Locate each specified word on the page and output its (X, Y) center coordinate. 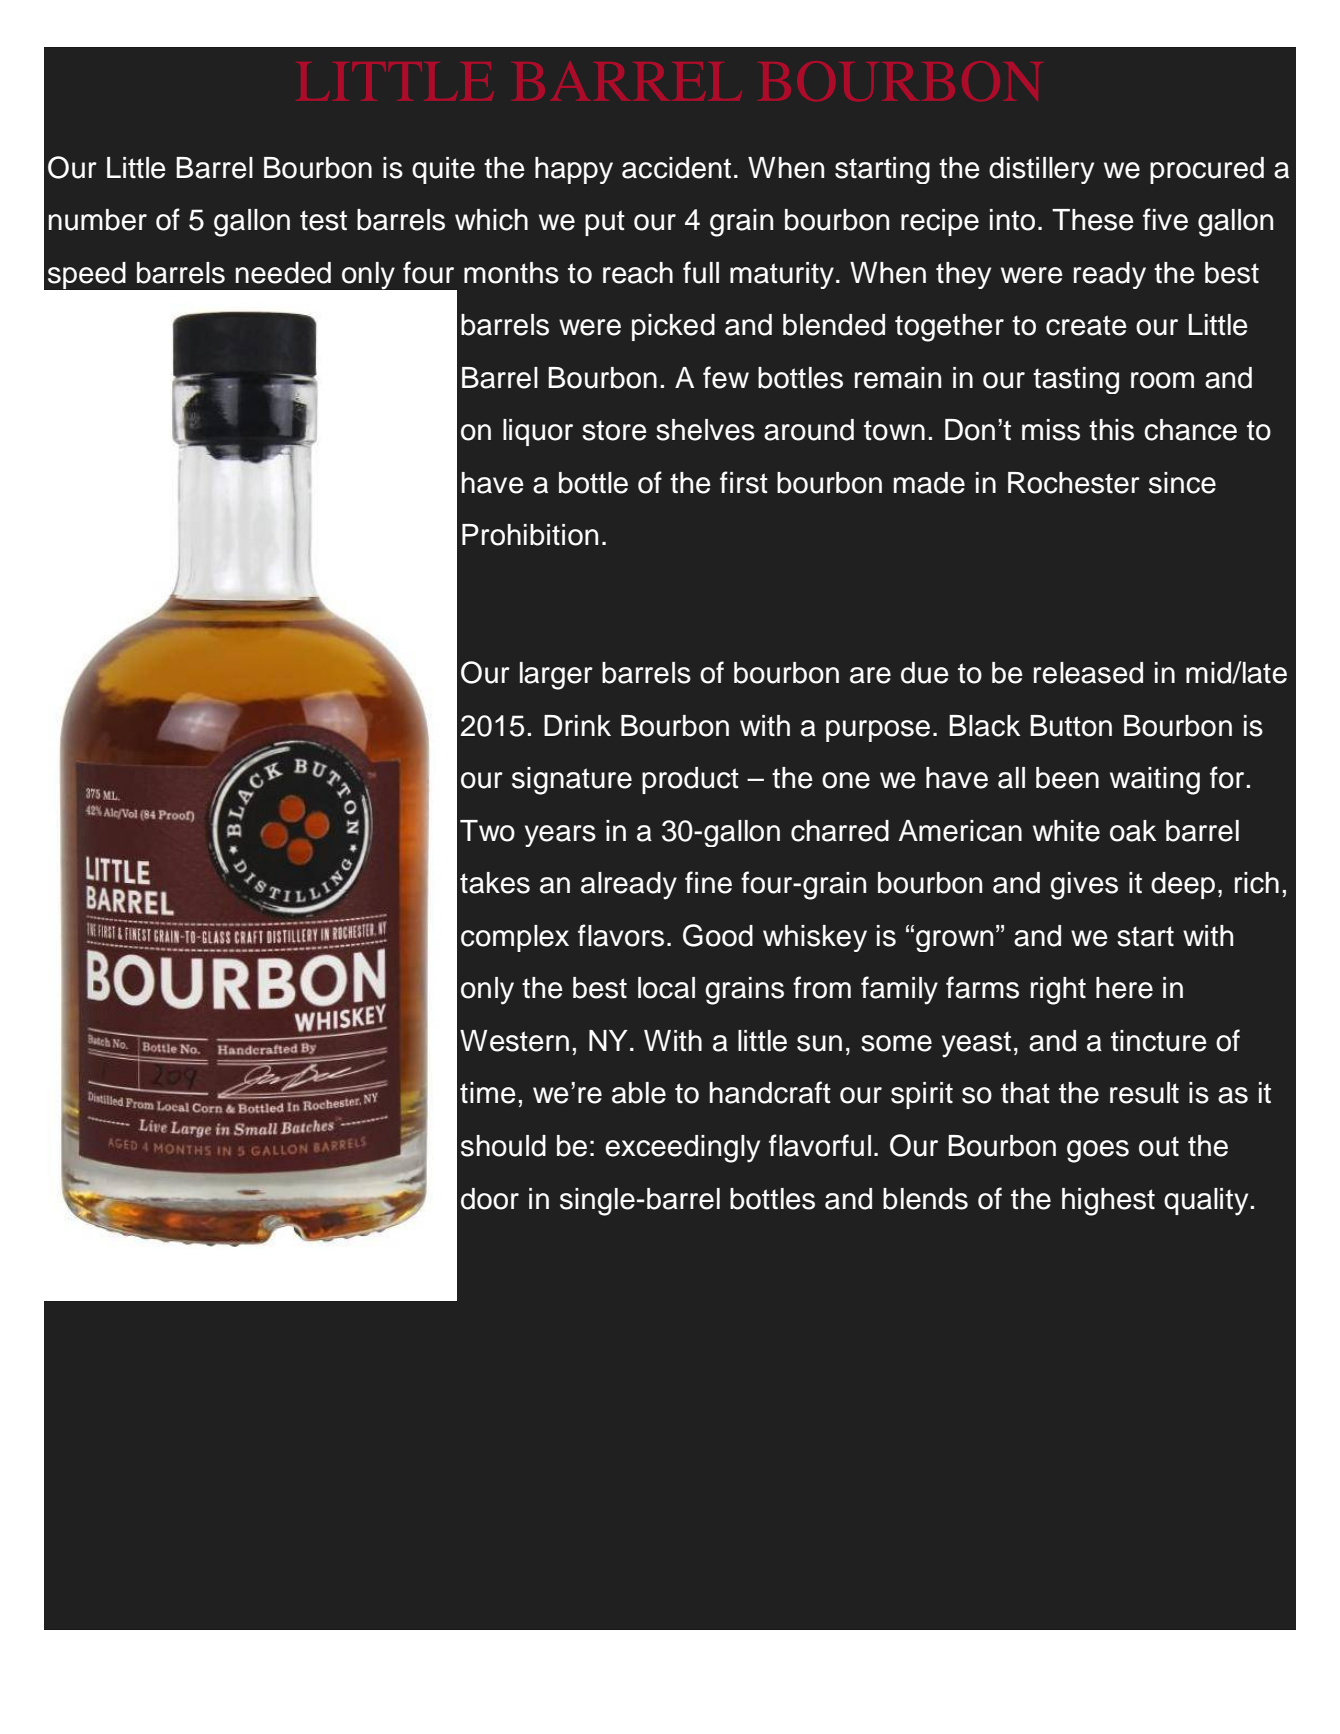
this (1111, 430)
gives (1084, 886)
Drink (577, 725)
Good (718, 935)
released (1088, 673)
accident (676, 168)
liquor (538, 432)
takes (495, 883)
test (323, 220)
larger (556, 676)
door (490, 1199)
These (1093, 220)
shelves (705, 430)
